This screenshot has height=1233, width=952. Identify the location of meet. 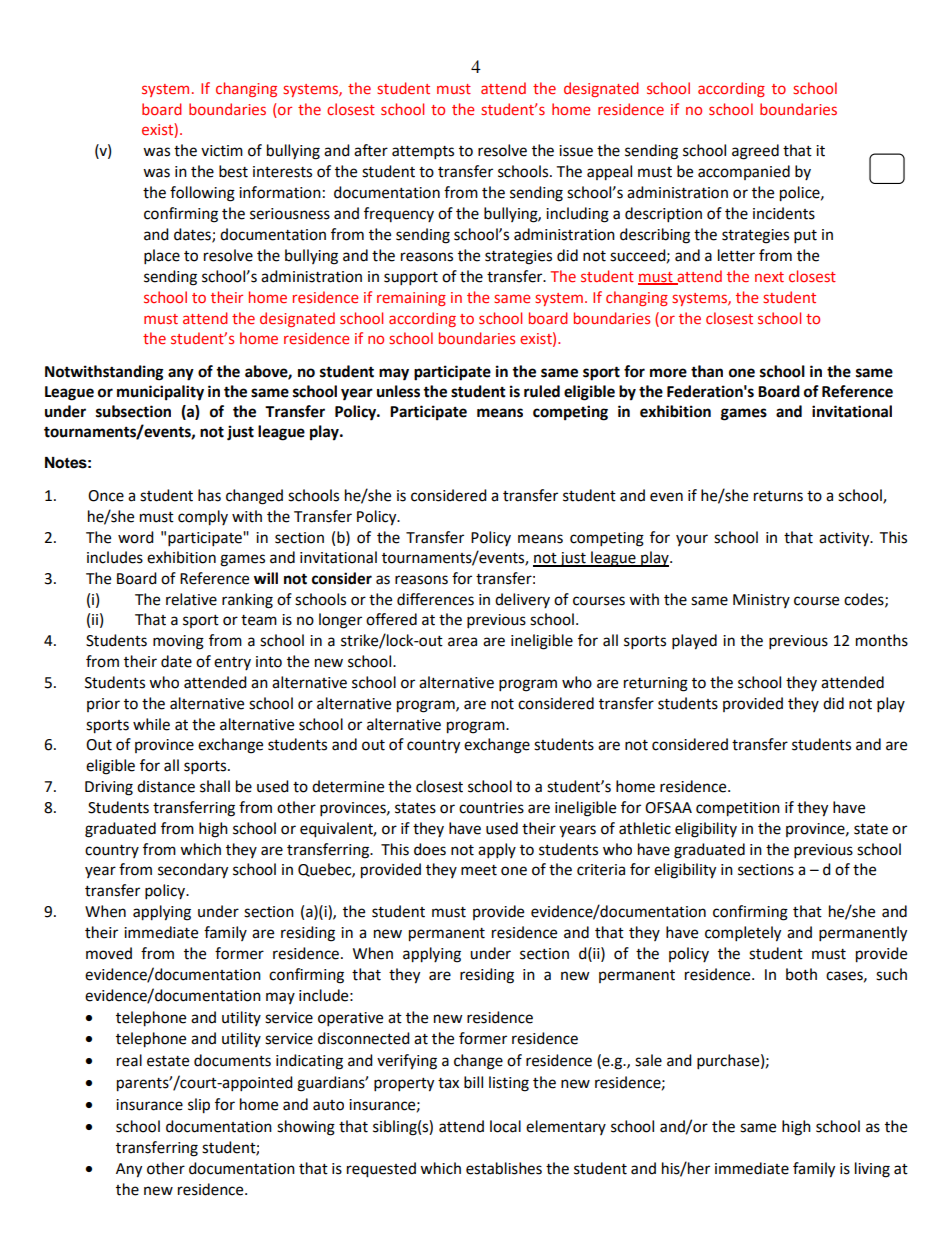
(479, 870).
